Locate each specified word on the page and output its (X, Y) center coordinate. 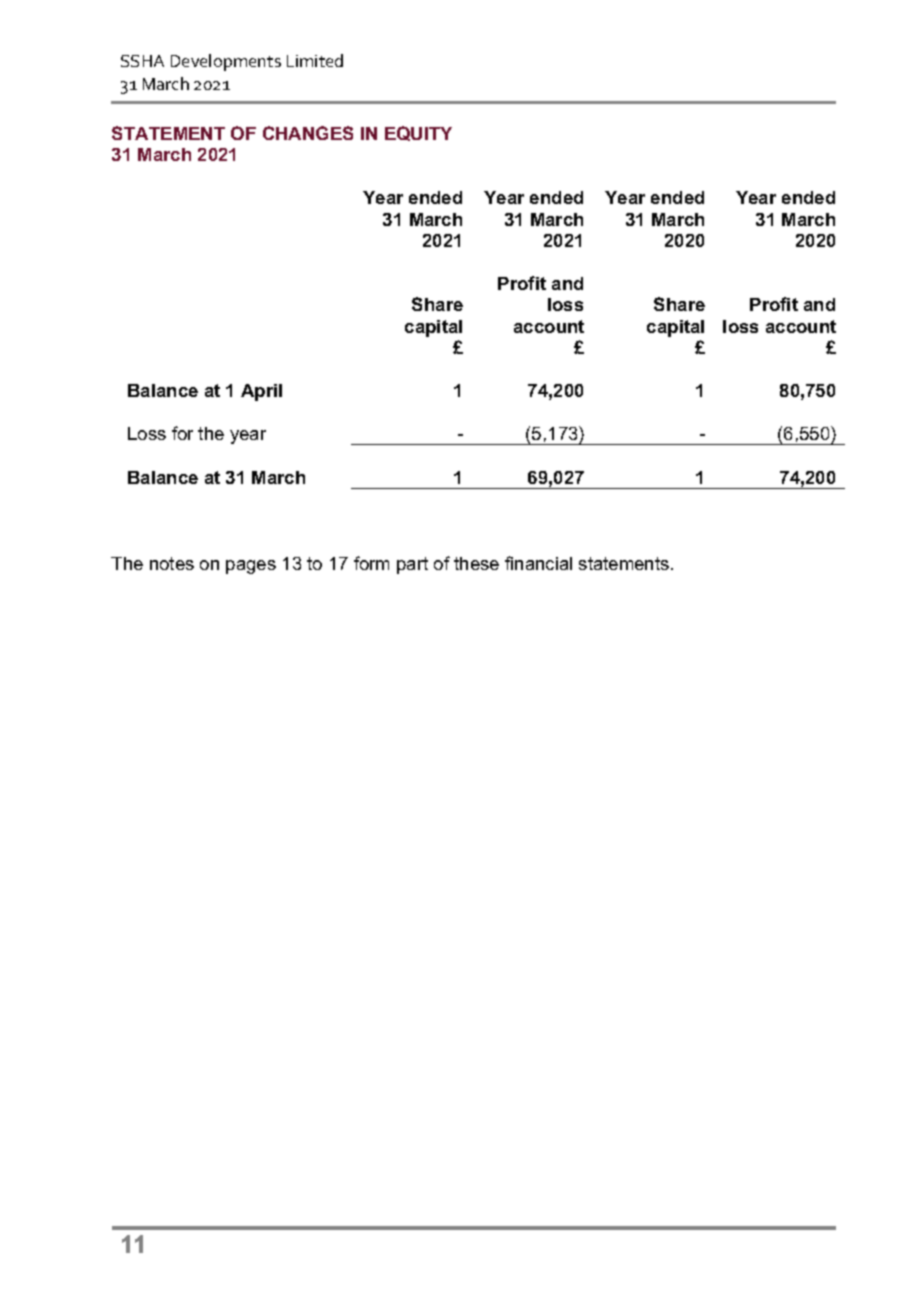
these (476, 563)
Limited (315, 60)
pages (251, 567)
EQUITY (418, 133)
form (371, 563)
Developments (226, 62)
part (412, 565)
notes (172, 563)
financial (538, 563)
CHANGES (308, 133)
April (261, 392)
